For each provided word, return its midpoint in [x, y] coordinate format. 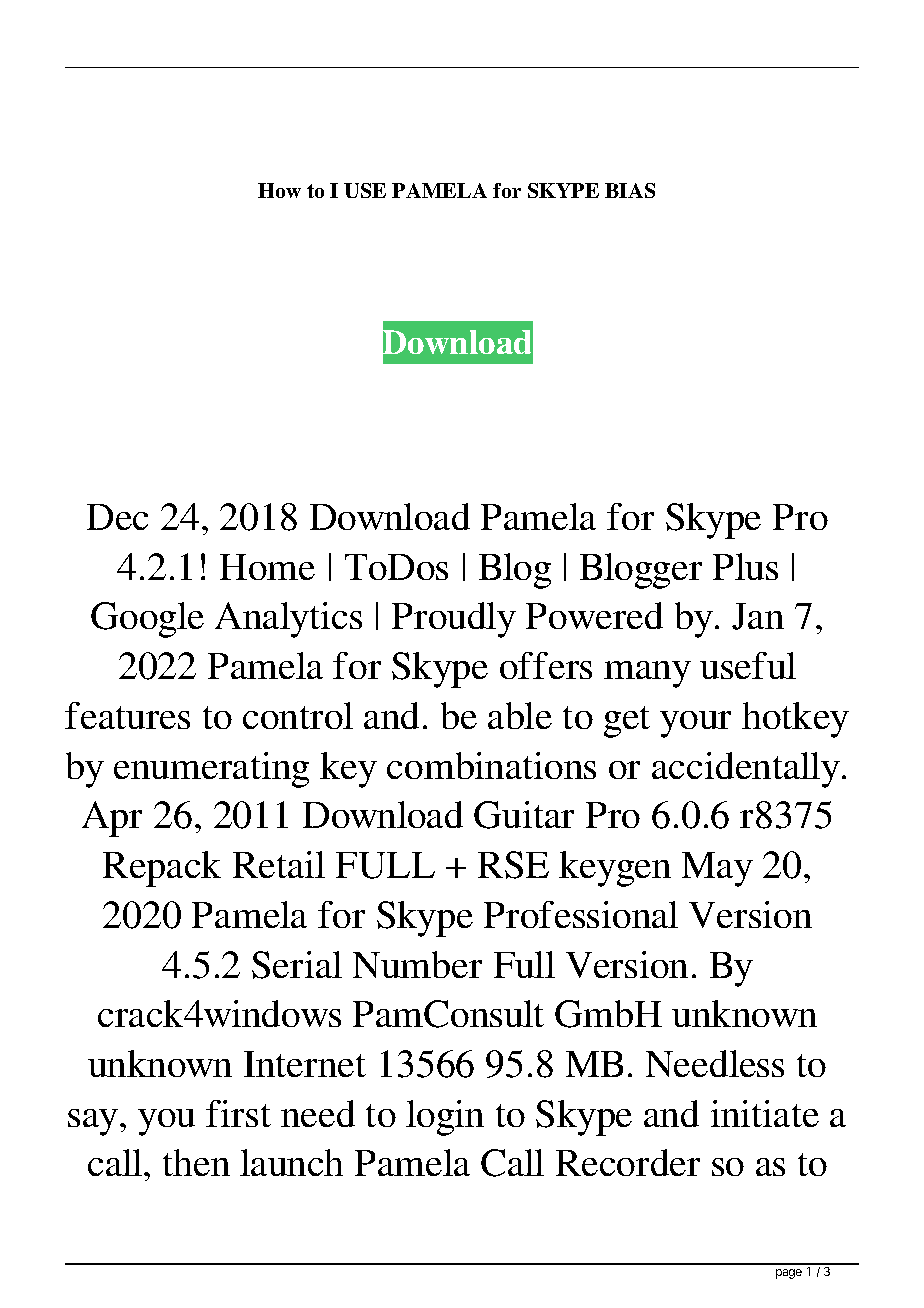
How [279, 190]
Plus [745, 566]
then [196, 1162]
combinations [491, 765]
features [127, 715]
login [445, 1118]
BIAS [630, 190]
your [695, 724]
